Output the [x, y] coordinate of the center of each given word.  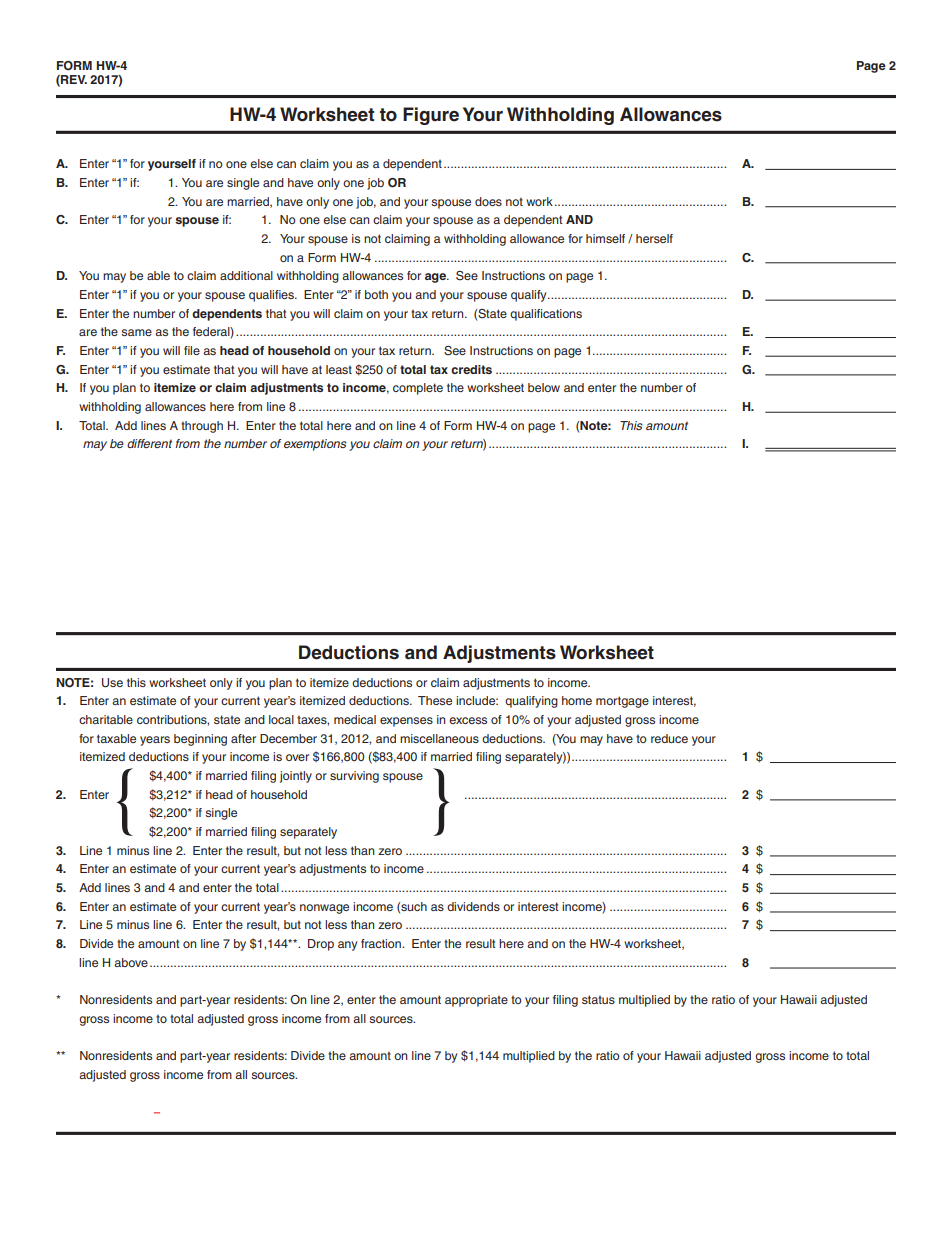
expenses [406, 722]
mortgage [622, 702]
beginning [200, 740]
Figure [431, 116]
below [544, 387]
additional [246, 275]
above [131, 962]
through [202, 427]
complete [418, 389]
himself [605, 238]
